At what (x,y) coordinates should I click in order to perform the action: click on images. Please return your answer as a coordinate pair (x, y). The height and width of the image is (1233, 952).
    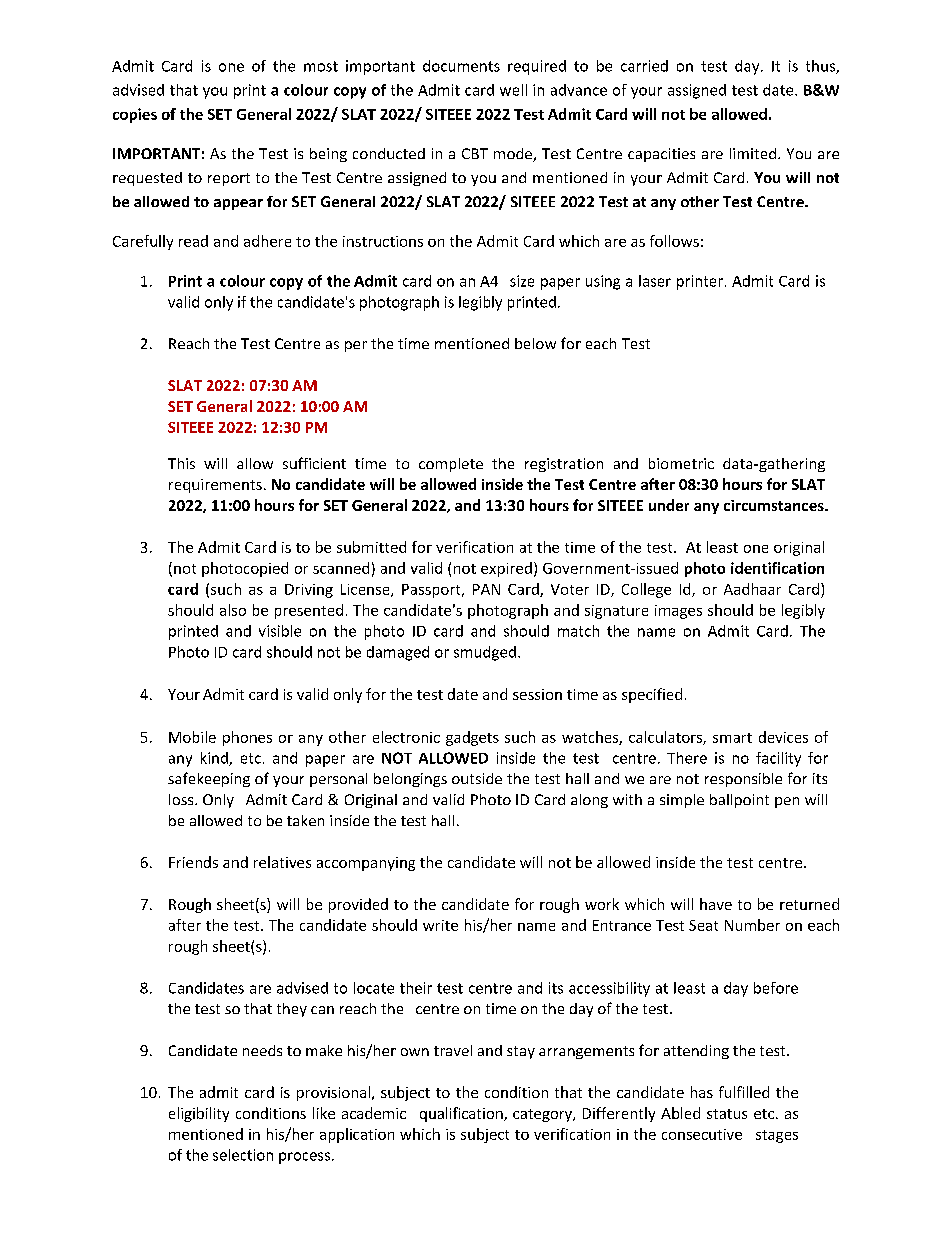
    Looking at the image, I should click on (678, 612).
